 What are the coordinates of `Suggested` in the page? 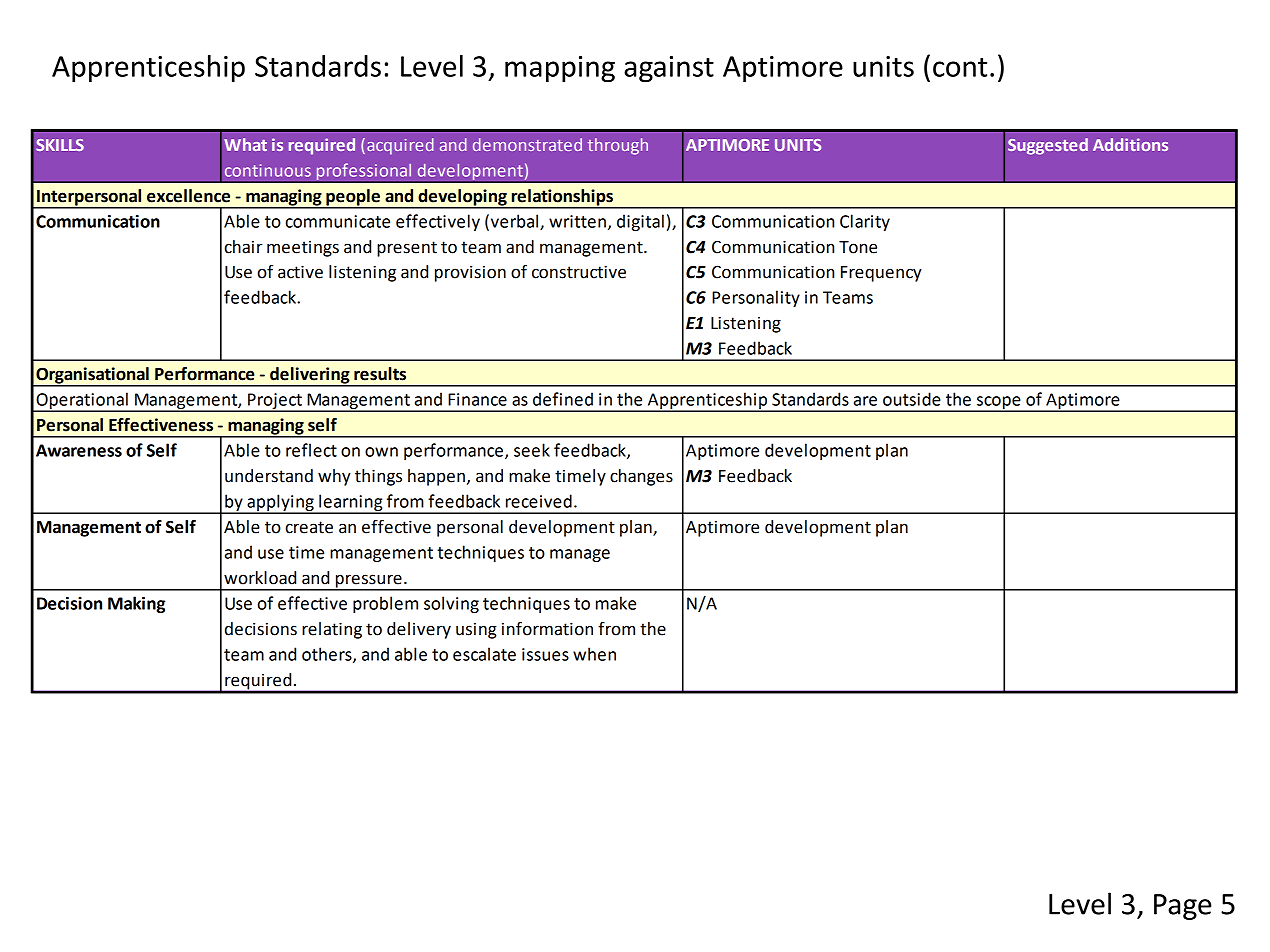 It's located at (1048, 146).
